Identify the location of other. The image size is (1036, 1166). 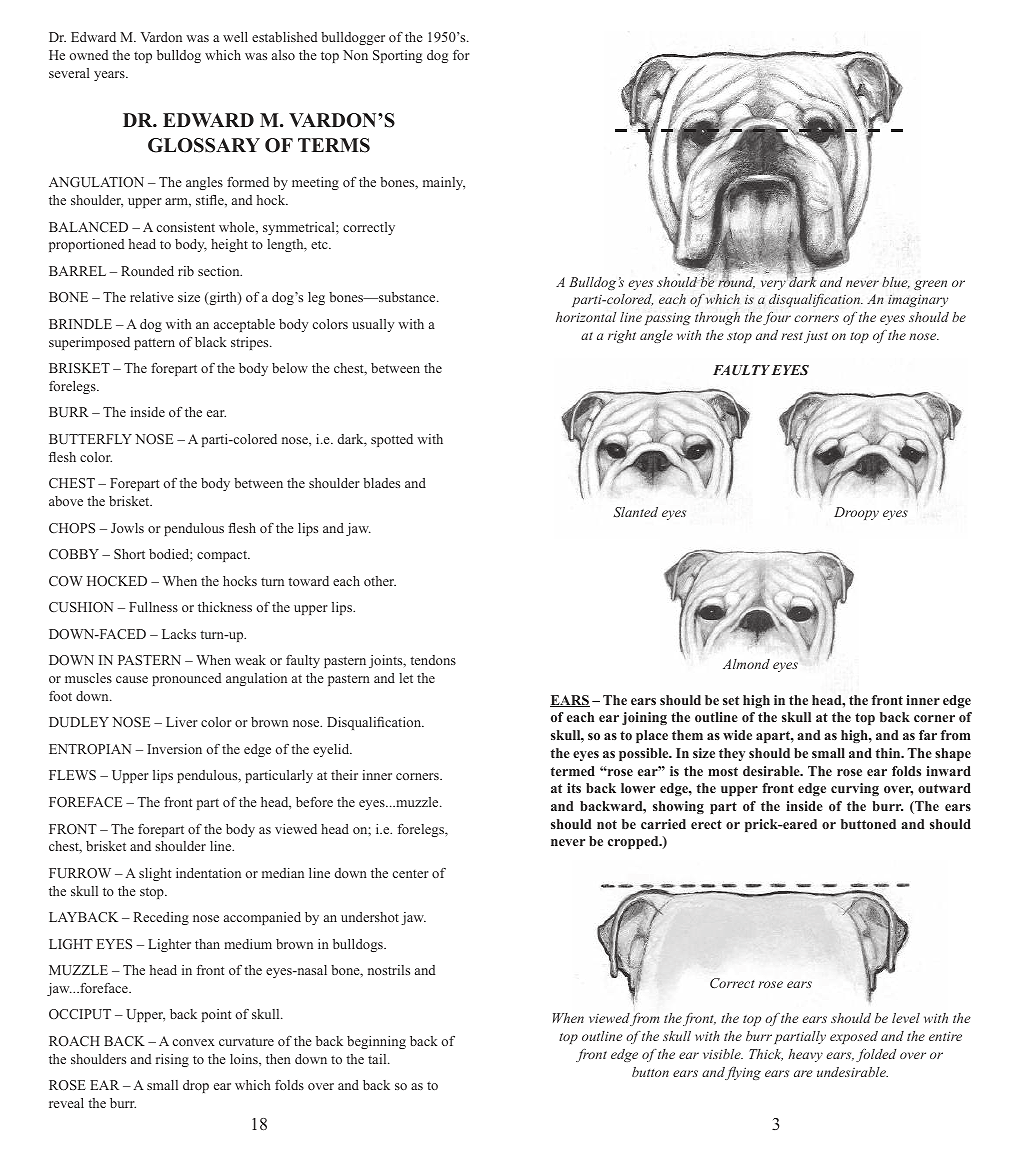
(380, 581).
